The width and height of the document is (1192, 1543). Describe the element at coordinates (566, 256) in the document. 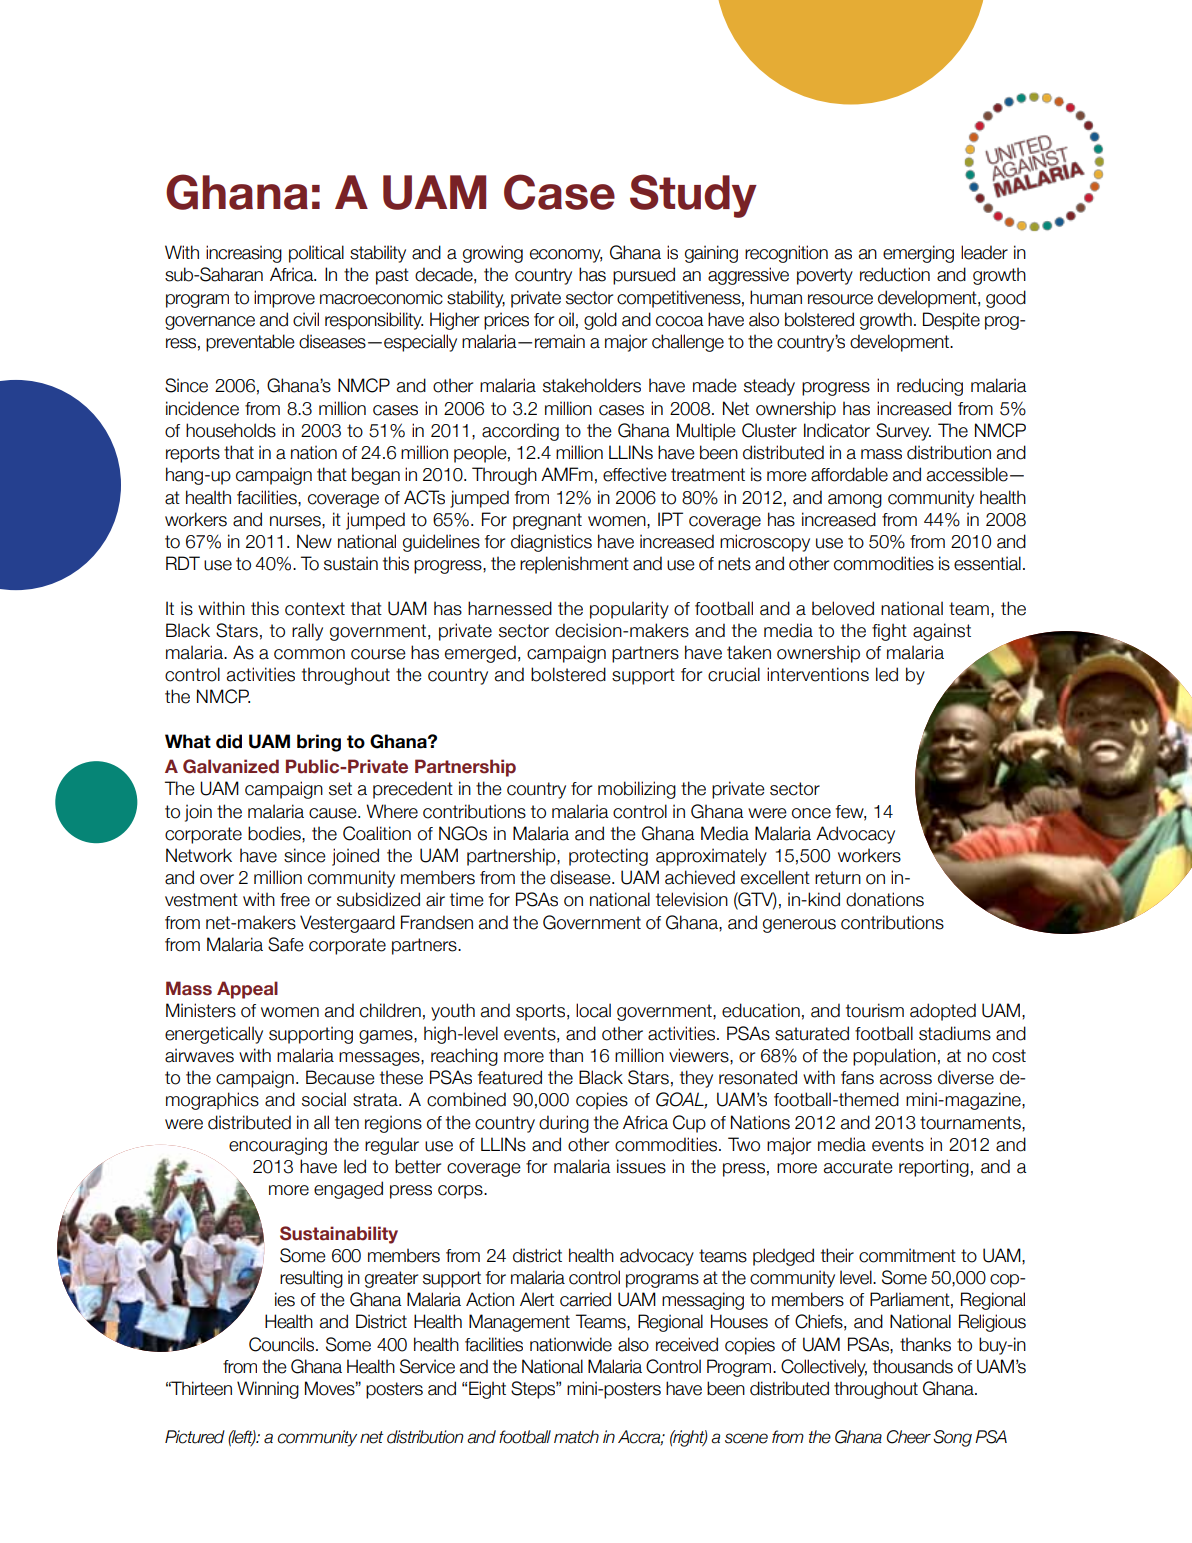

I see `economy` at that location.
